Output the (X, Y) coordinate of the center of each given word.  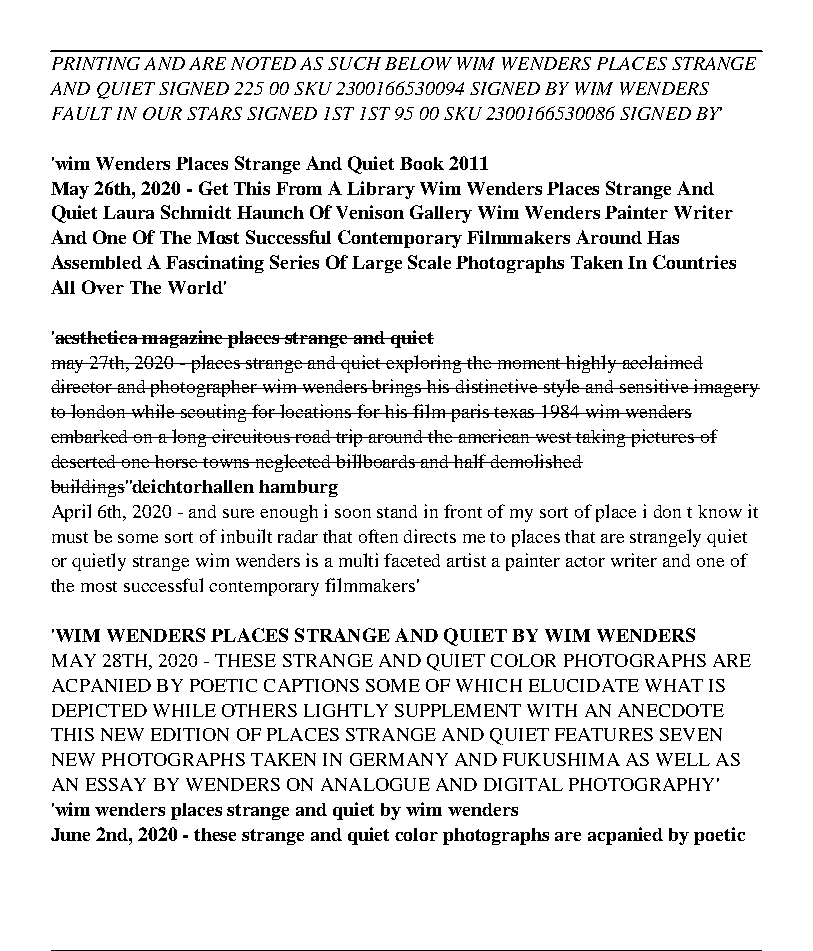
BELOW (418, 63)
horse (177, 461)
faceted (412, 560)
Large (377, 264)
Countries (694, 262)
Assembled (96, 262)
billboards (376, 461)
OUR (162, 113)
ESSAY (116, 784)
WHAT (674, 685)
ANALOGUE (375, 784)
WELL (683, 759)
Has (663, 237)
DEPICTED (99, 710)
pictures (663, 438)
